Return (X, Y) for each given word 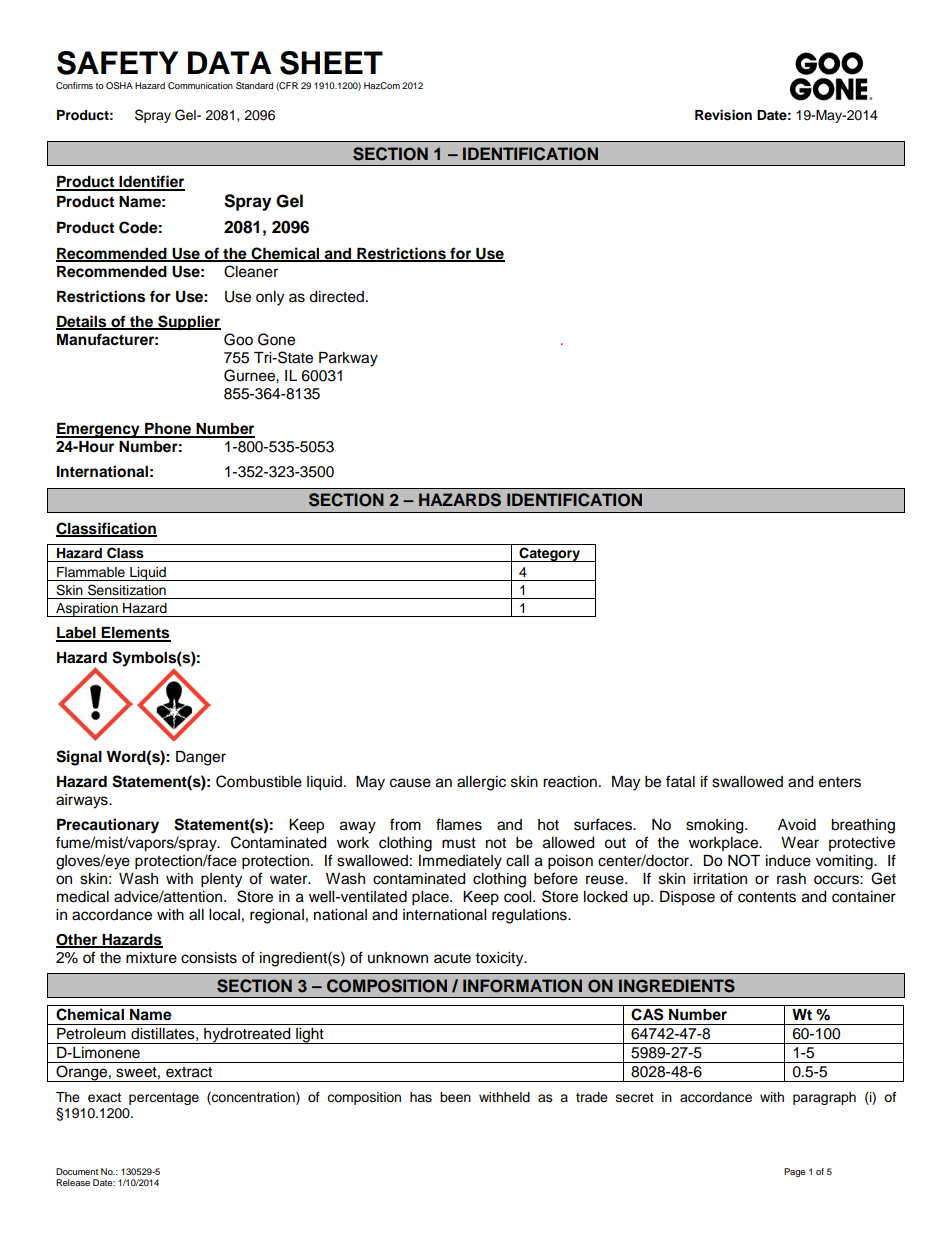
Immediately (460, 862)
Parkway (348, 359)
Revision (723, 115)
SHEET (331, 63)
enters (840, 782)
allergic (481, 783)
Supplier (188, 323)
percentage (164, 1099)
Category (550, 554)
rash (791, 879)
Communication (200, 85)
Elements (135, 634)
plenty (221, 880)
